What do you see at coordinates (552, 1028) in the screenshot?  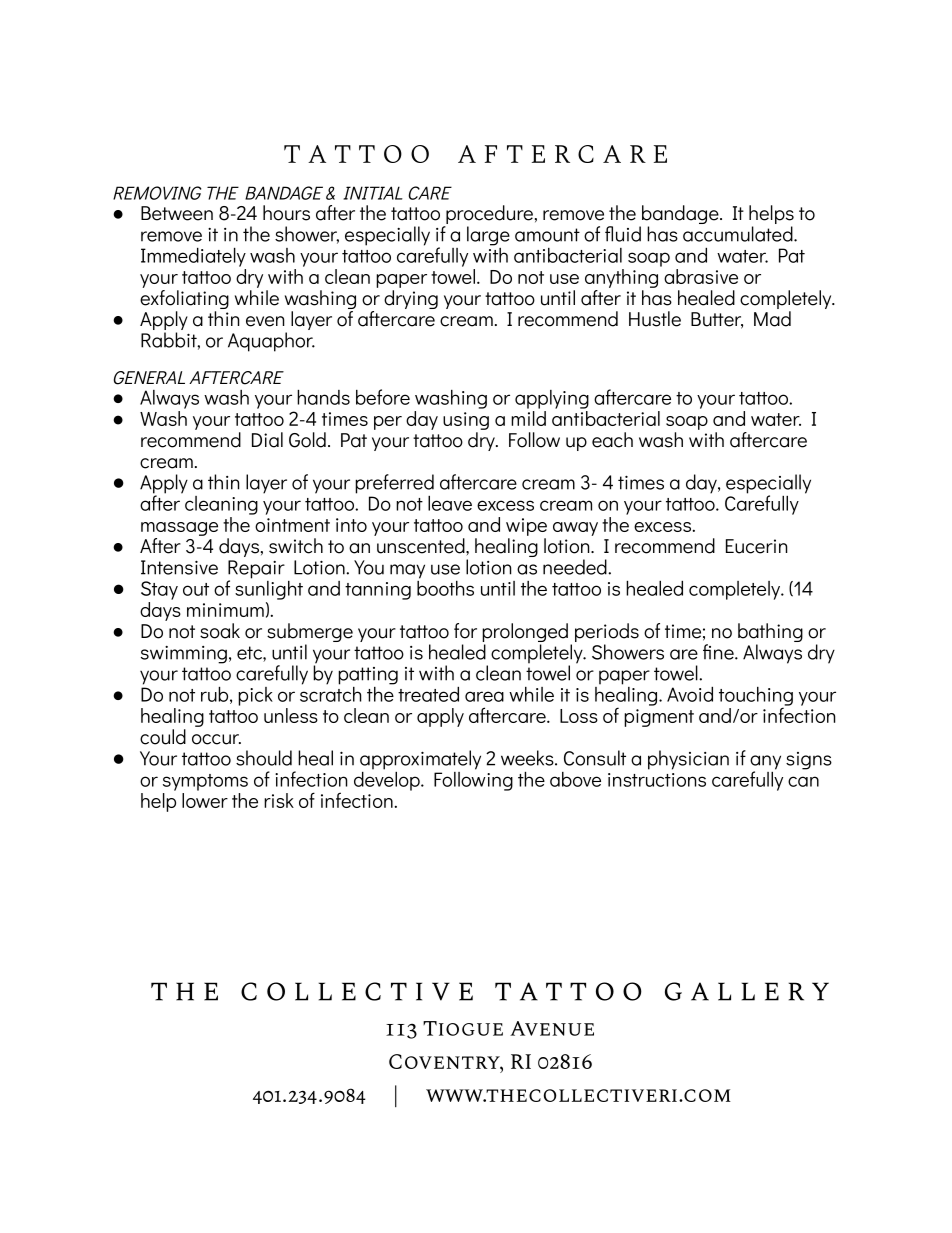 I see `Avenue` at bounding box center [552, 1028].
